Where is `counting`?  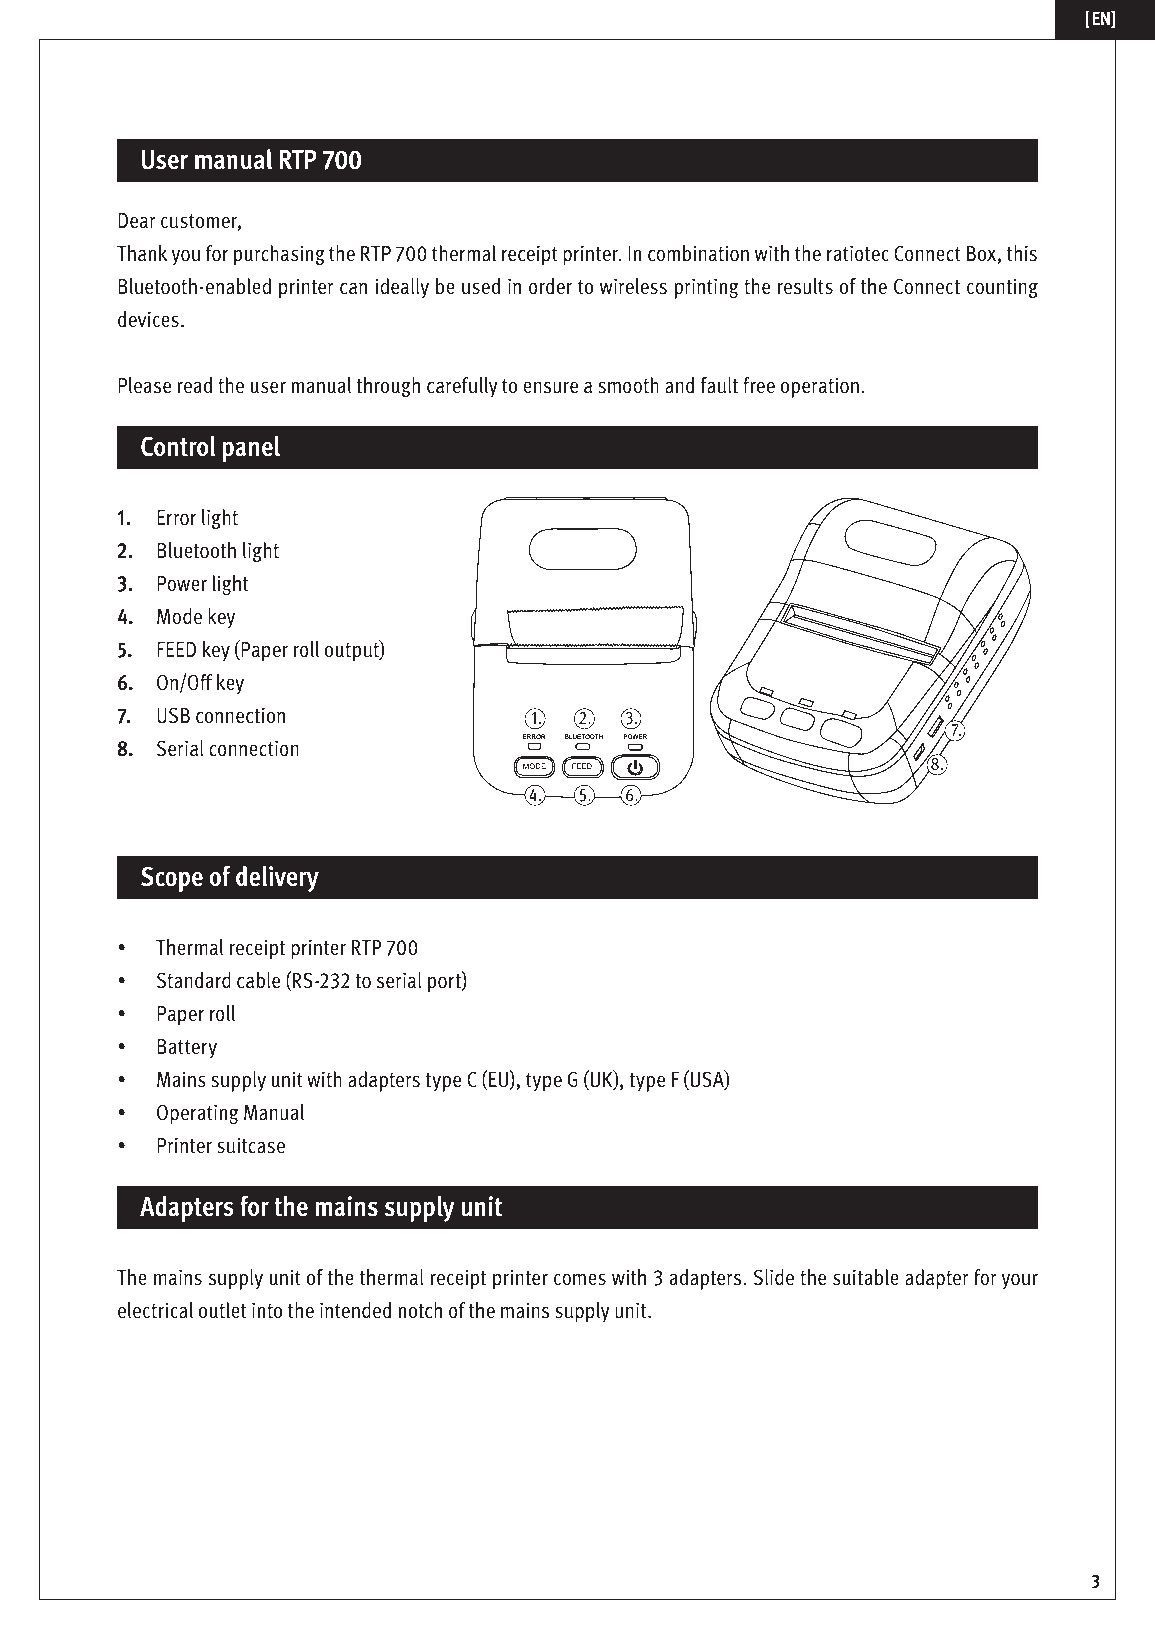 counting is located at coordinates (1002, 288).
